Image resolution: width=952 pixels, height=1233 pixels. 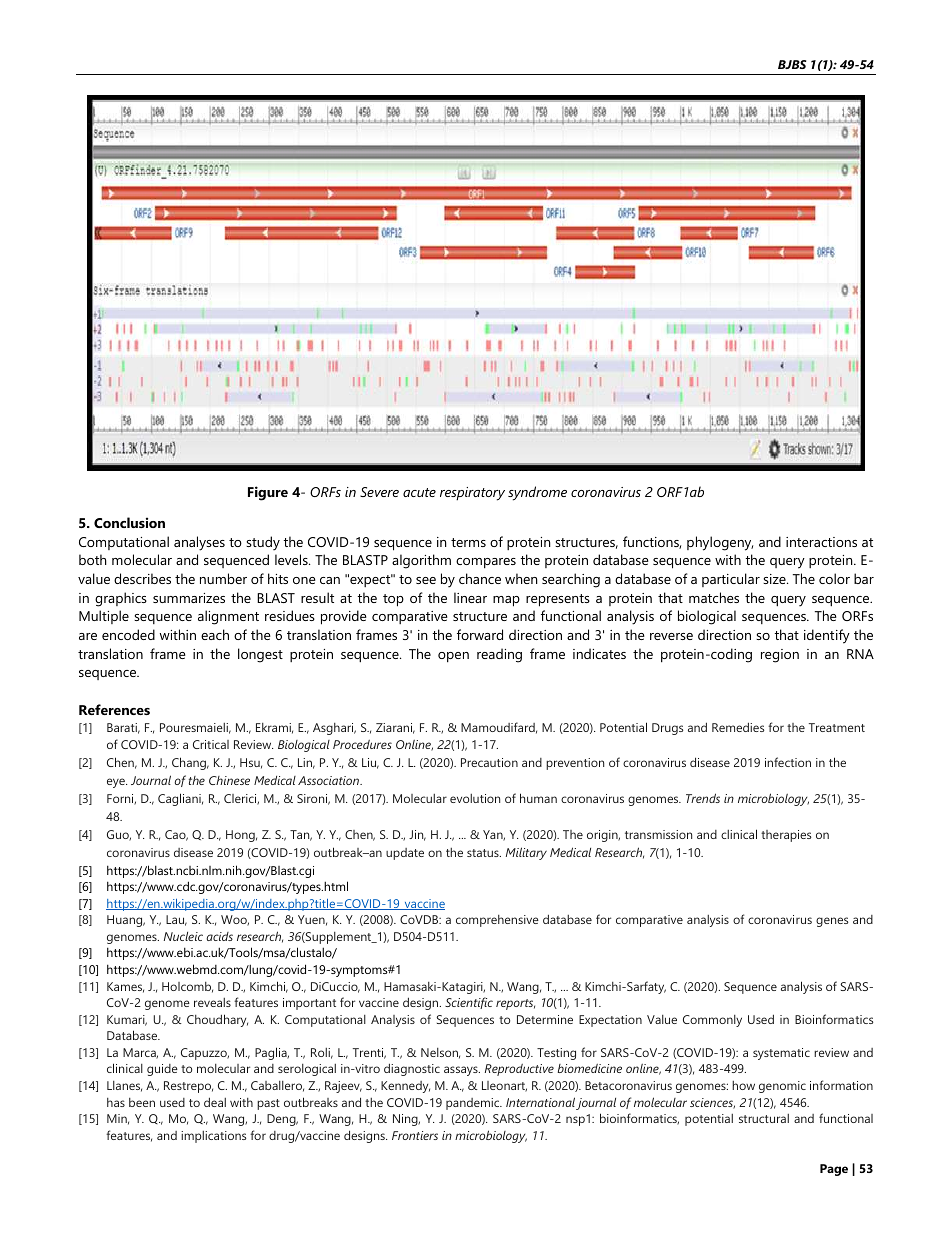 I want to click on structural, so click(x=764, y=1118).
